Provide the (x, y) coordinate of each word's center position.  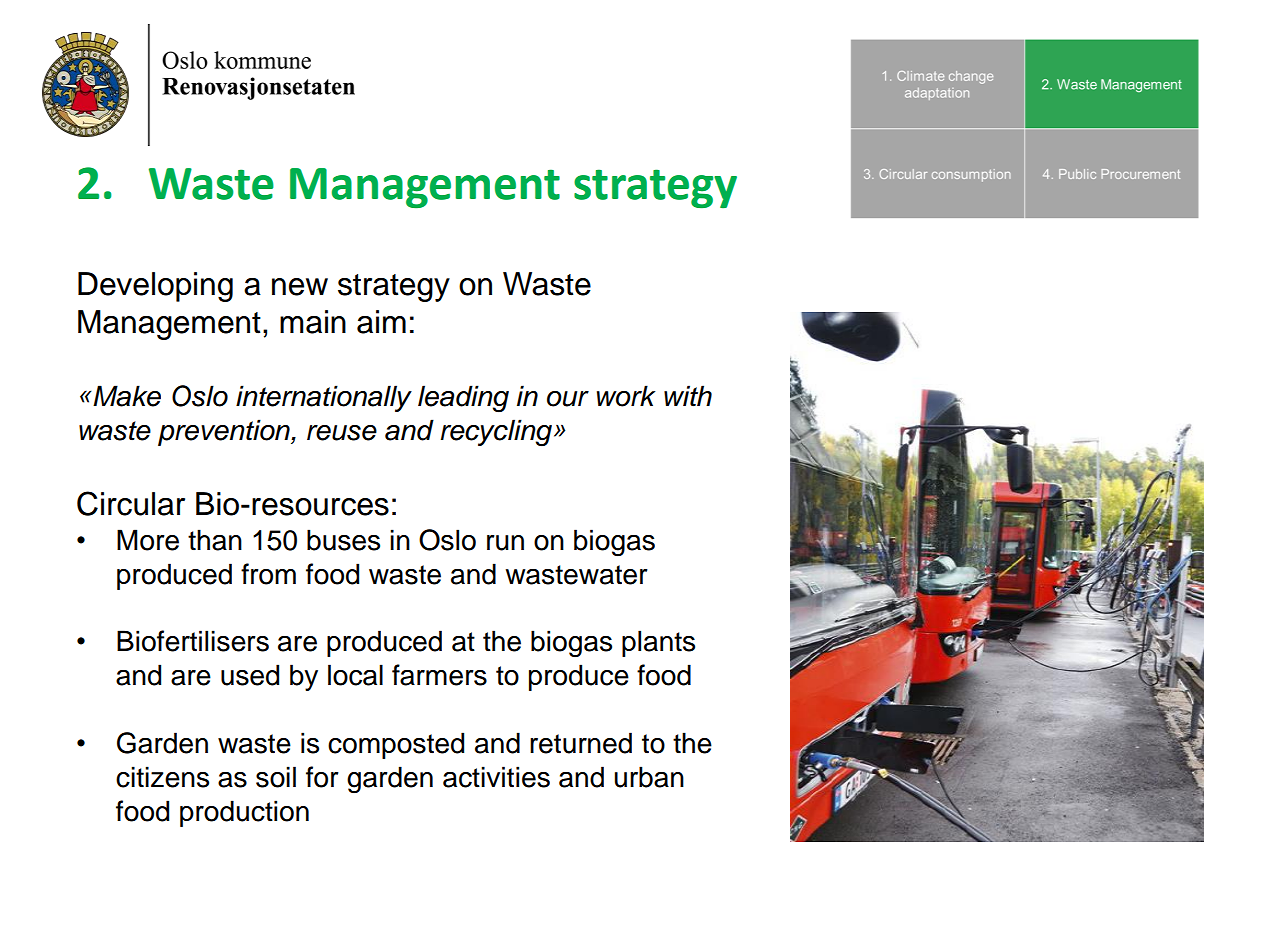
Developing (155, 287)
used (250, 675)
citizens (162, 777)
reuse (342, 433)
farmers (439, 675)
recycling (496, 433)
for (322, 777)
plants (658, 643)
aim (381, 322)
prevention (225, 432)
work (626, 396)
